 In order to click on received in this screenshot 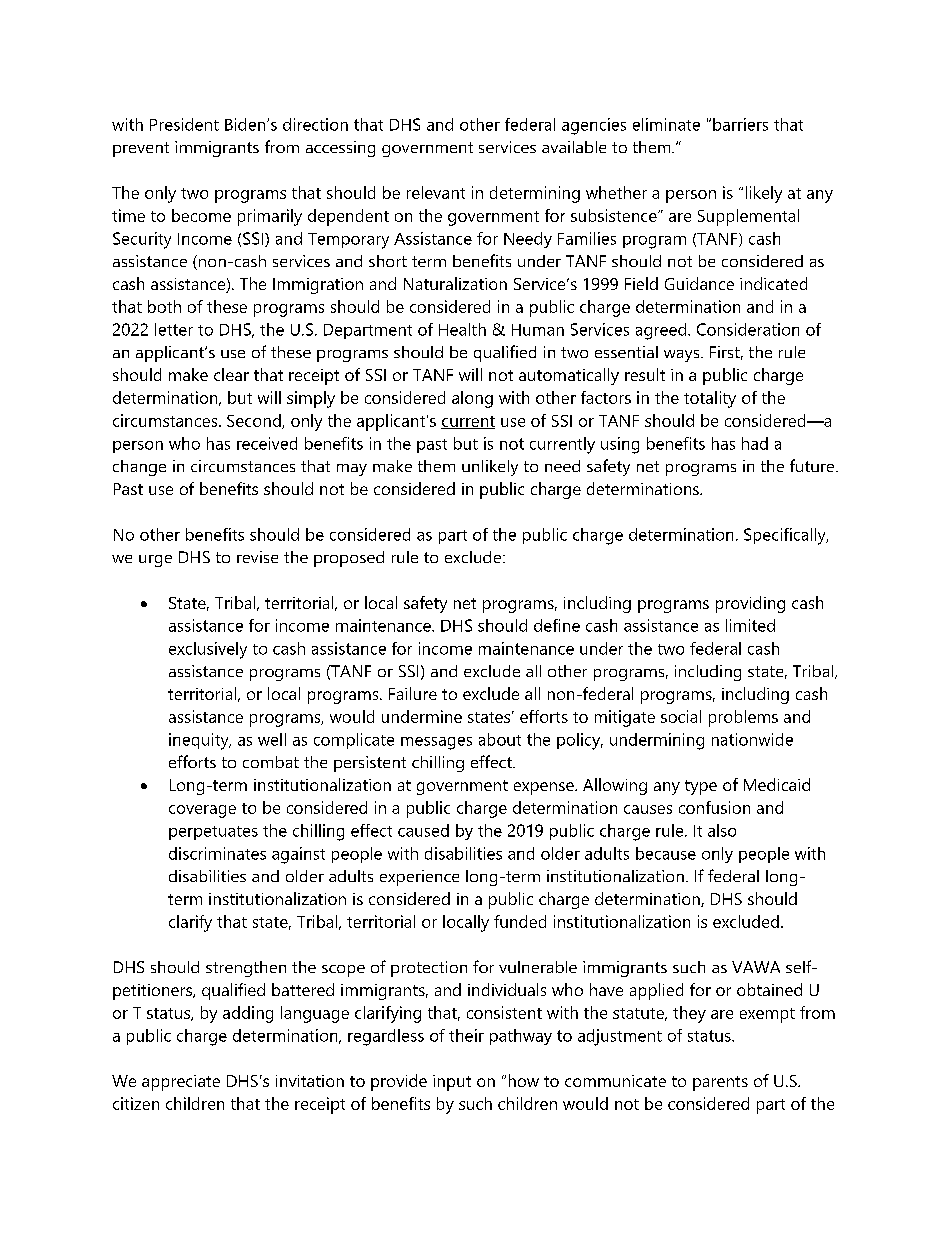, I will do `click(267, 443)`.
